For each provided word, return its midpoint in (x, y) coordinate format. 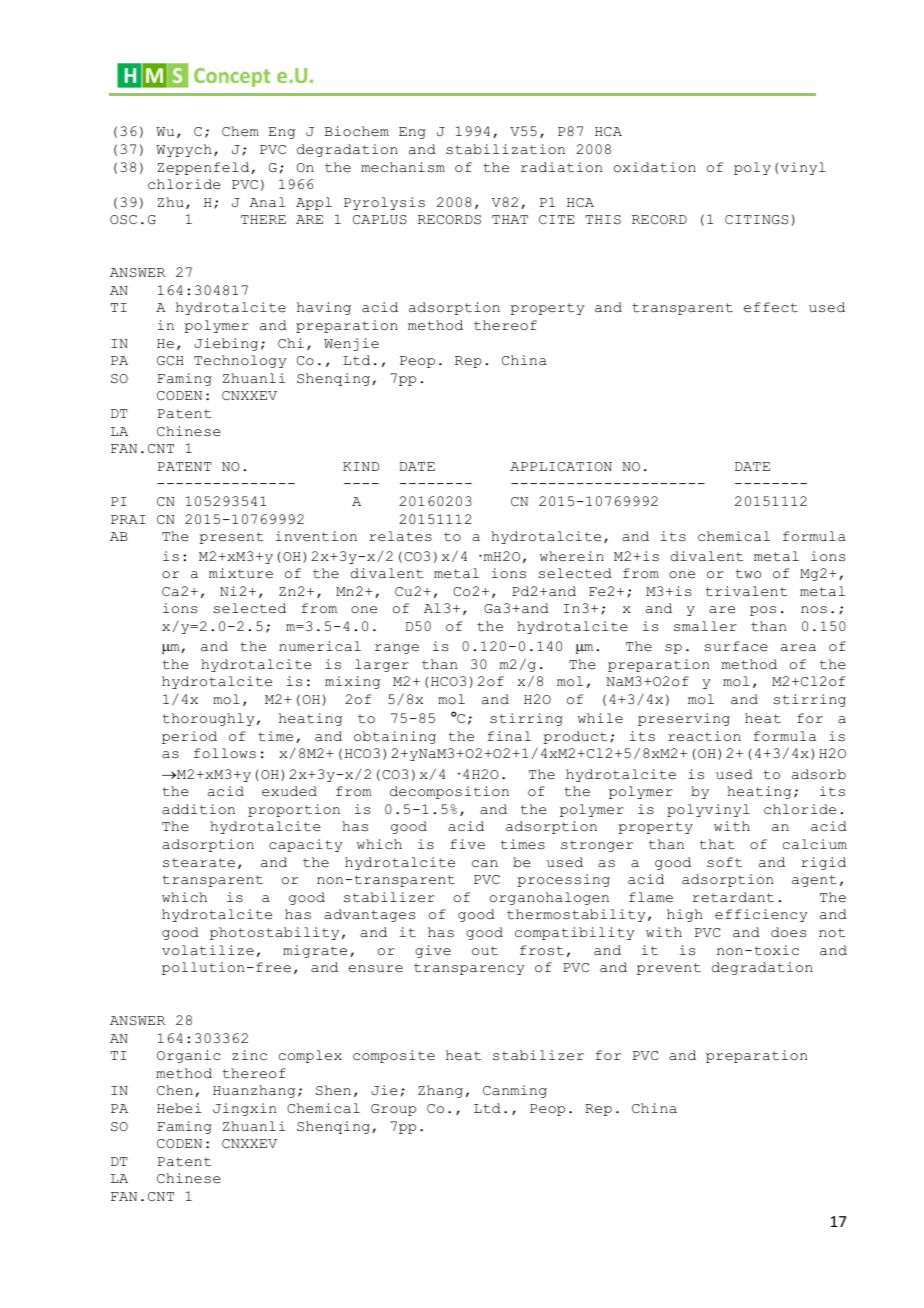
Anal (267, 202)
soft (724, 862)
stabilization (505, 149)
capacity (305, 845)
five (467, 844)
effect (771, 307)
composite (394, 1056)
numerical (320, 646)
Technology (240, 361)
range (397, 649)
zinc (249, 1055)
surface (736, 646)
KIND (361, 466)
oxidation (655, 167)
